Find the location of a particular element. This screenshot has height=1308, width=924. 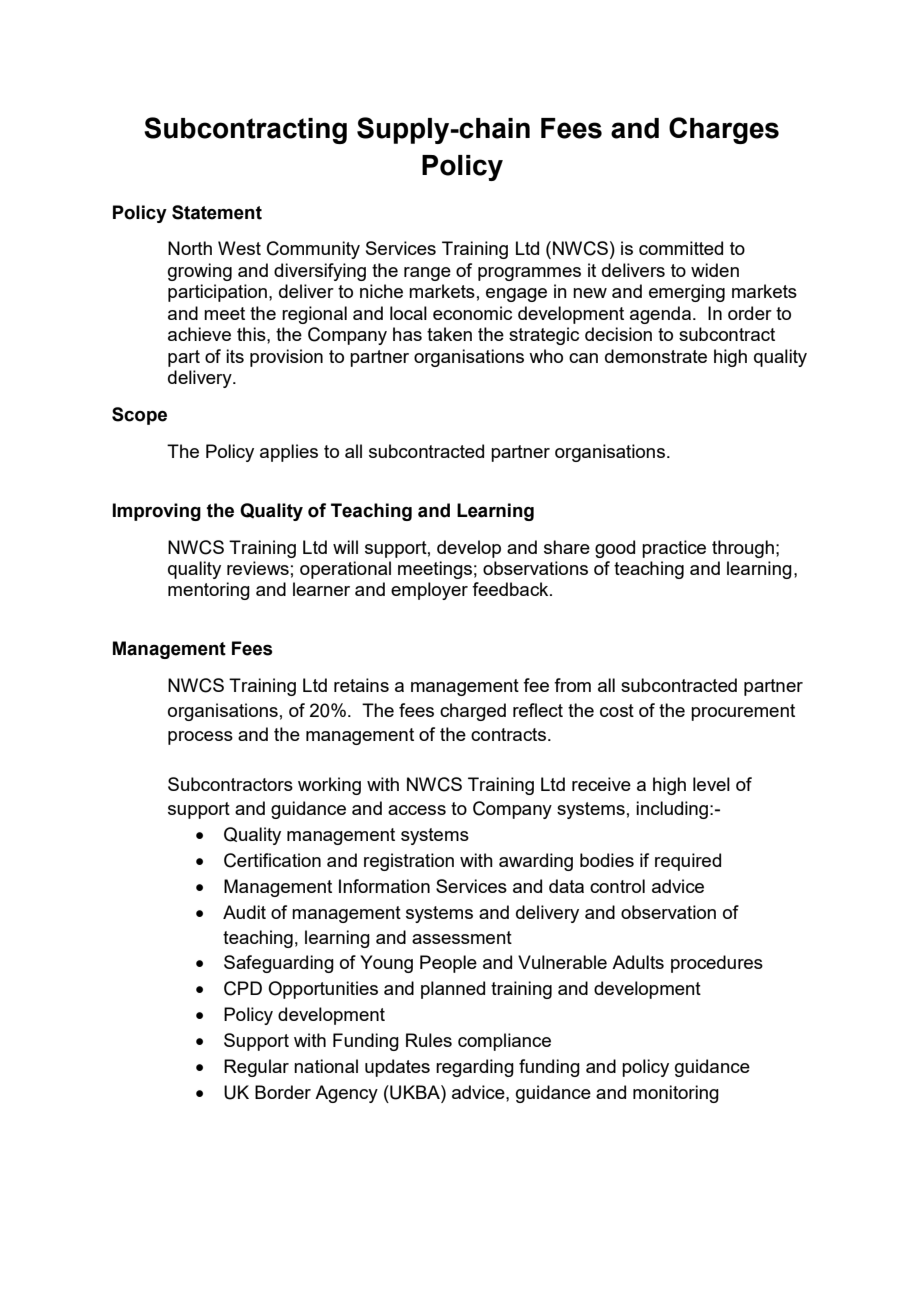

access is located at coordinates (417, 810).
